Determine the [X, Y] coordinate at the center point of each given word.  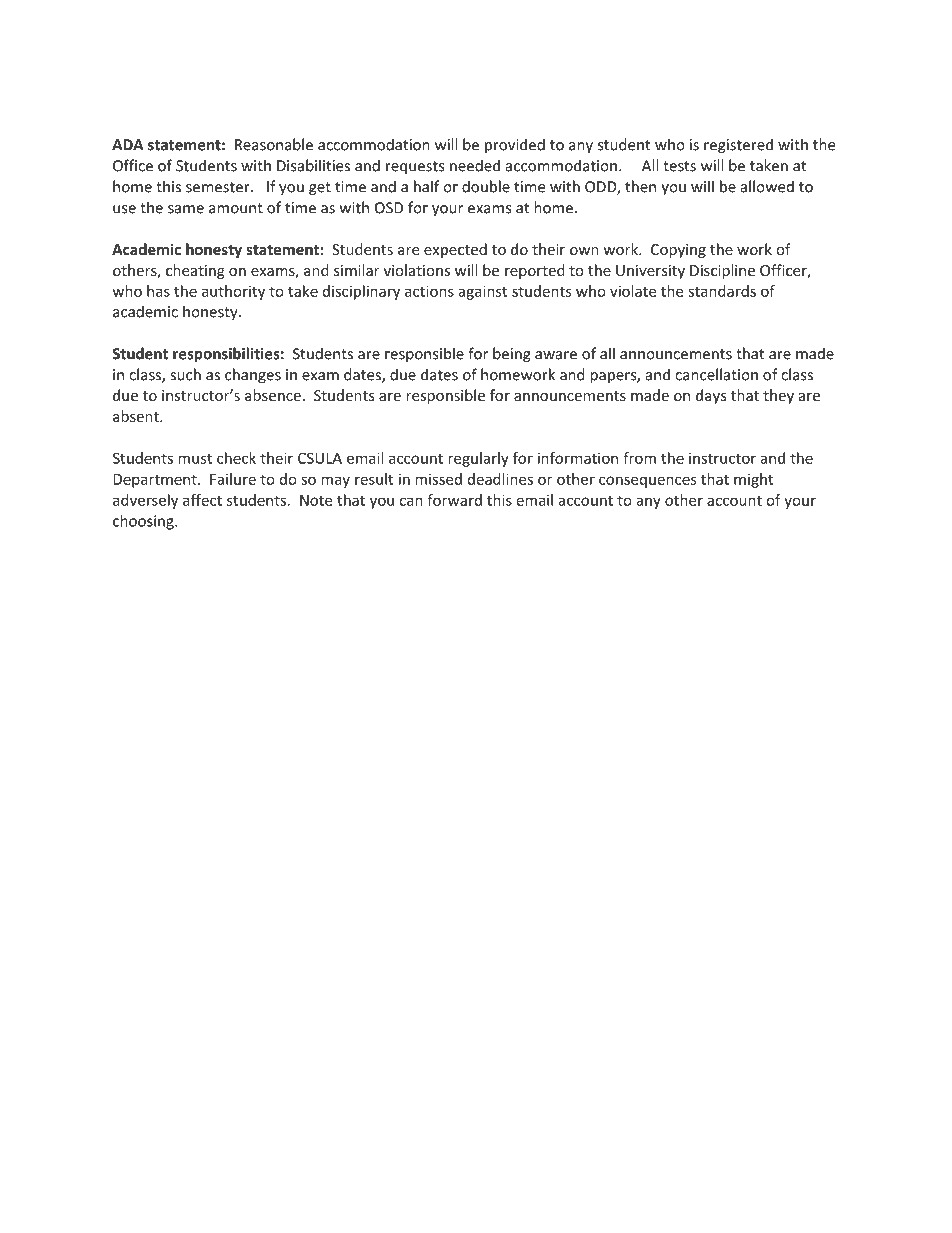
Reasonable [274, 144]
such [185, 374]
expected [455, 250]
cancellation [716, 374]
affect [202, 500]
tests [679, 166]
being [512, 355]
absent [137, 416]
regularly [478, 459]
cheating [195, 271]
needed [475, 165]
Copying [678, 251]
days [711, 396]
